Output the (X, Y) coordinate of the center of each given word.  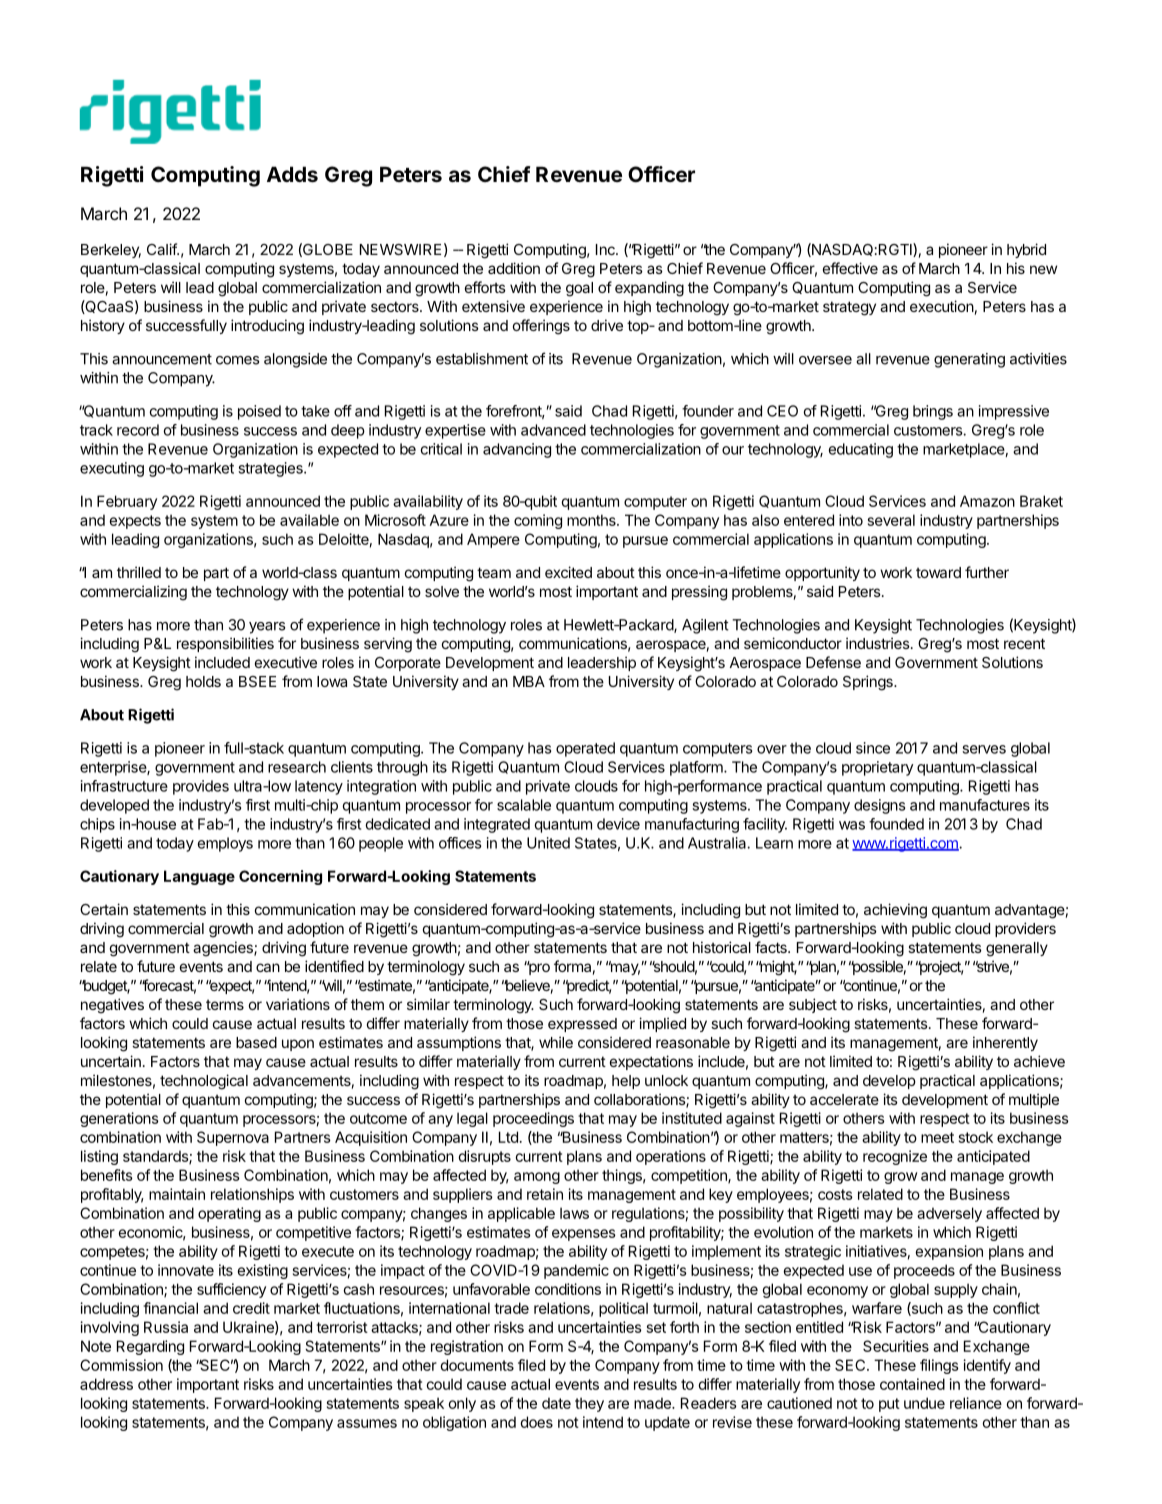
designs (879, 806)
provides (201, 787)
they (589, 1404)
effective (850, 268)
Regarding (150, 1347)
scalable (524, 805)
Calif (162, 249)
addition (514, 268)
